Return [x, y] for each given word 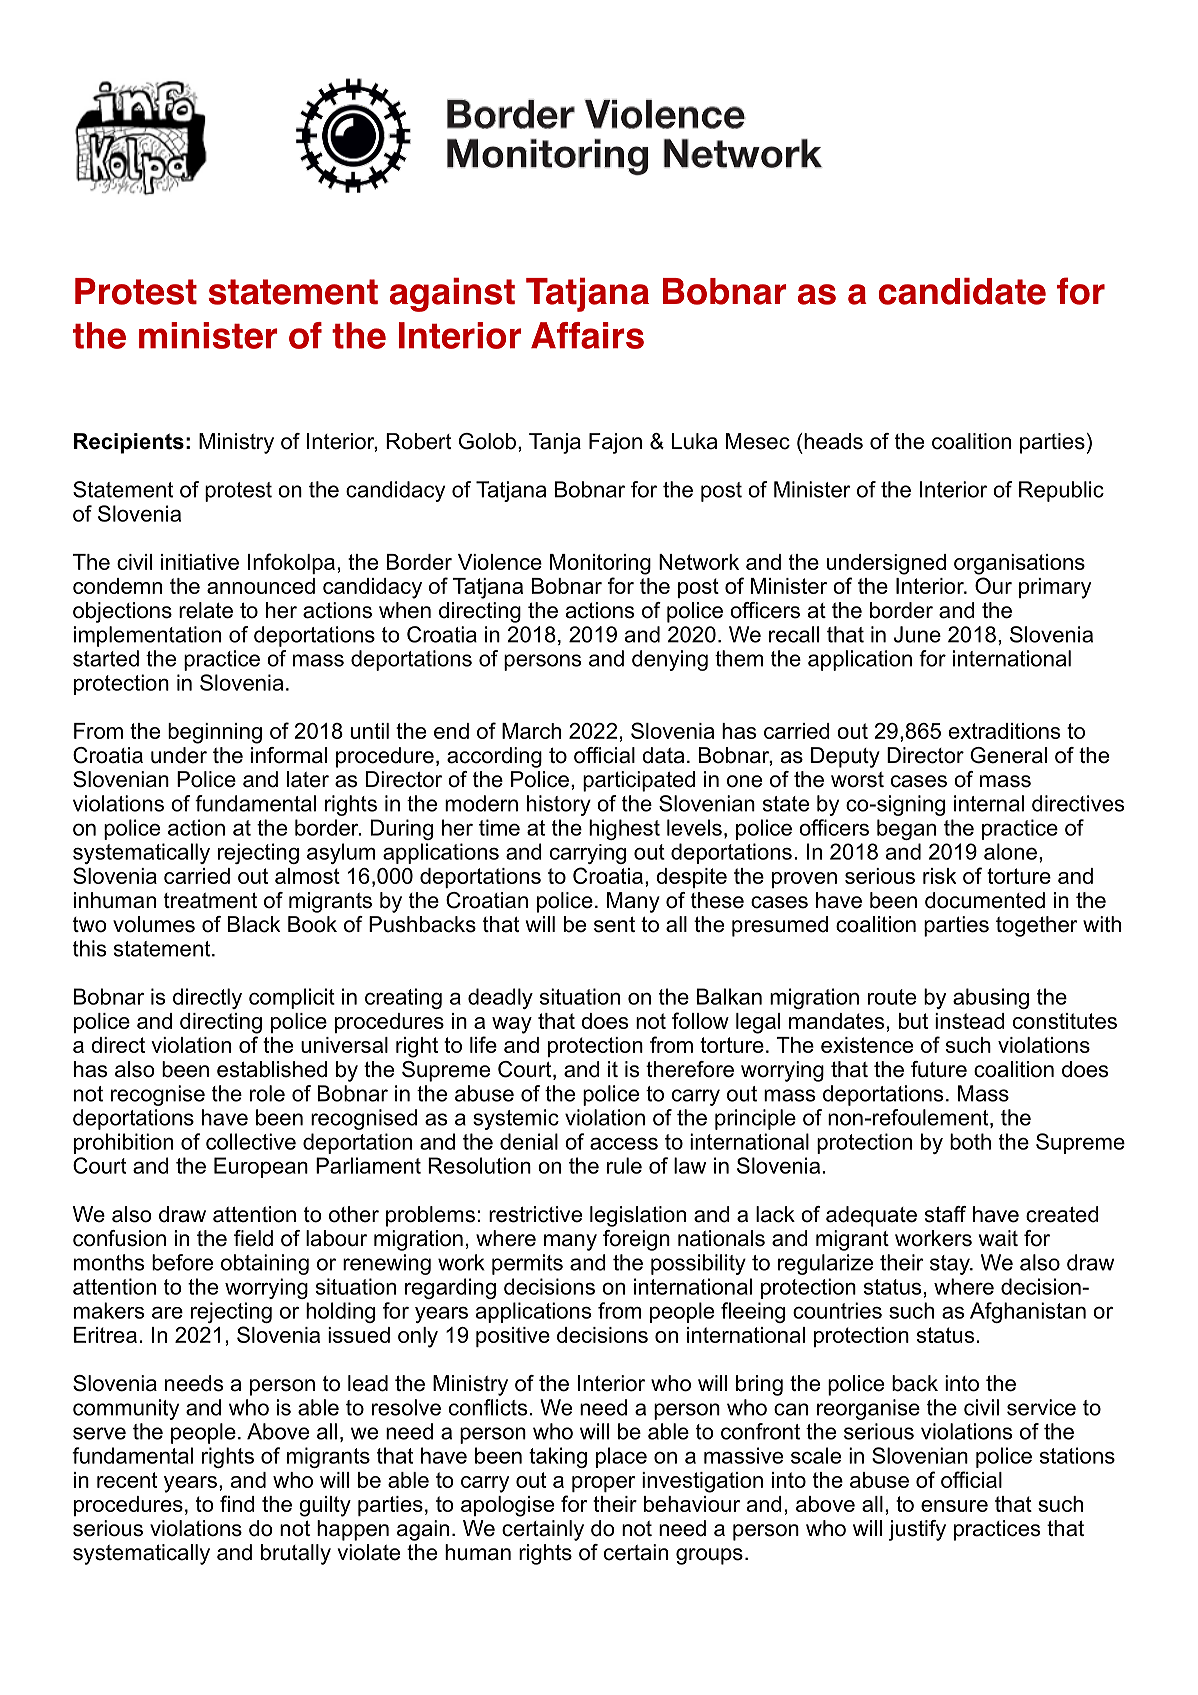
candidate [962, 291]
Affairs [587, 335]
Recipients [129, 443]
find [237, 1503]
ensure [954, 1506]
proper [603, 1484]
